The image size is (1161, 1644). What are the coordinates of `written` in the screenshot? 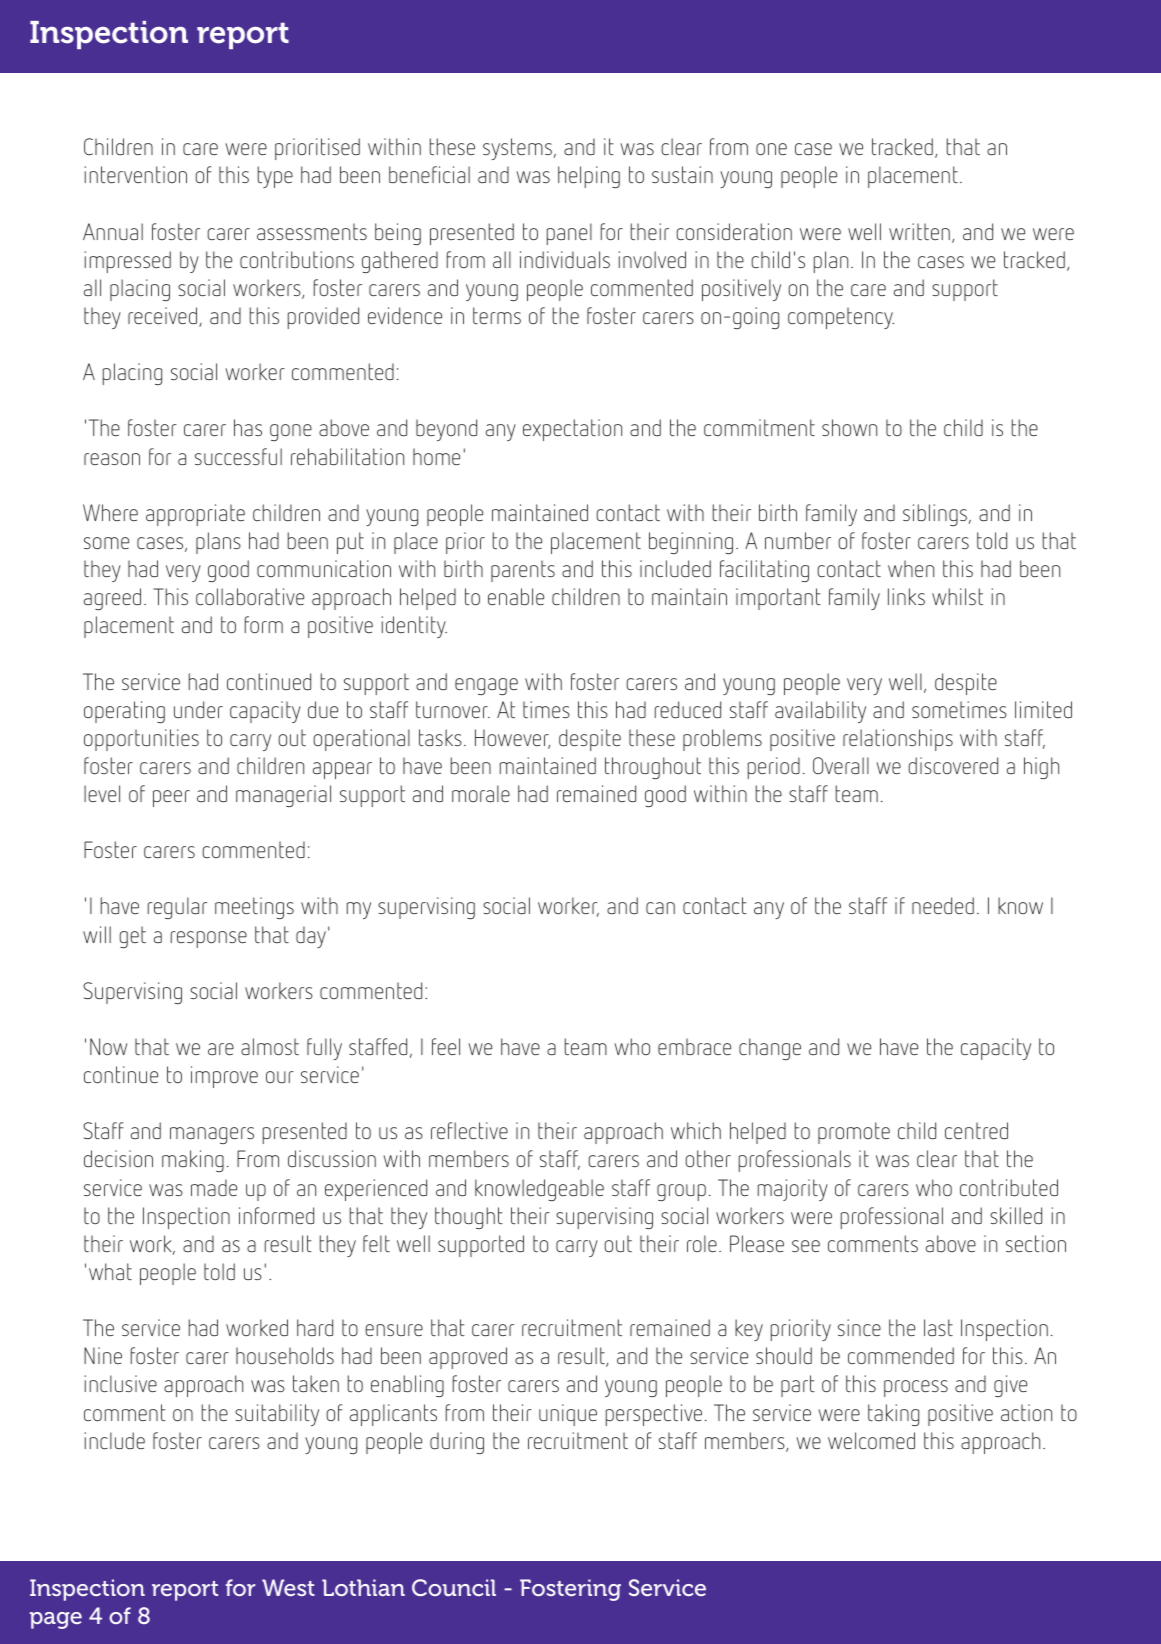 It's located at (919, 231).
